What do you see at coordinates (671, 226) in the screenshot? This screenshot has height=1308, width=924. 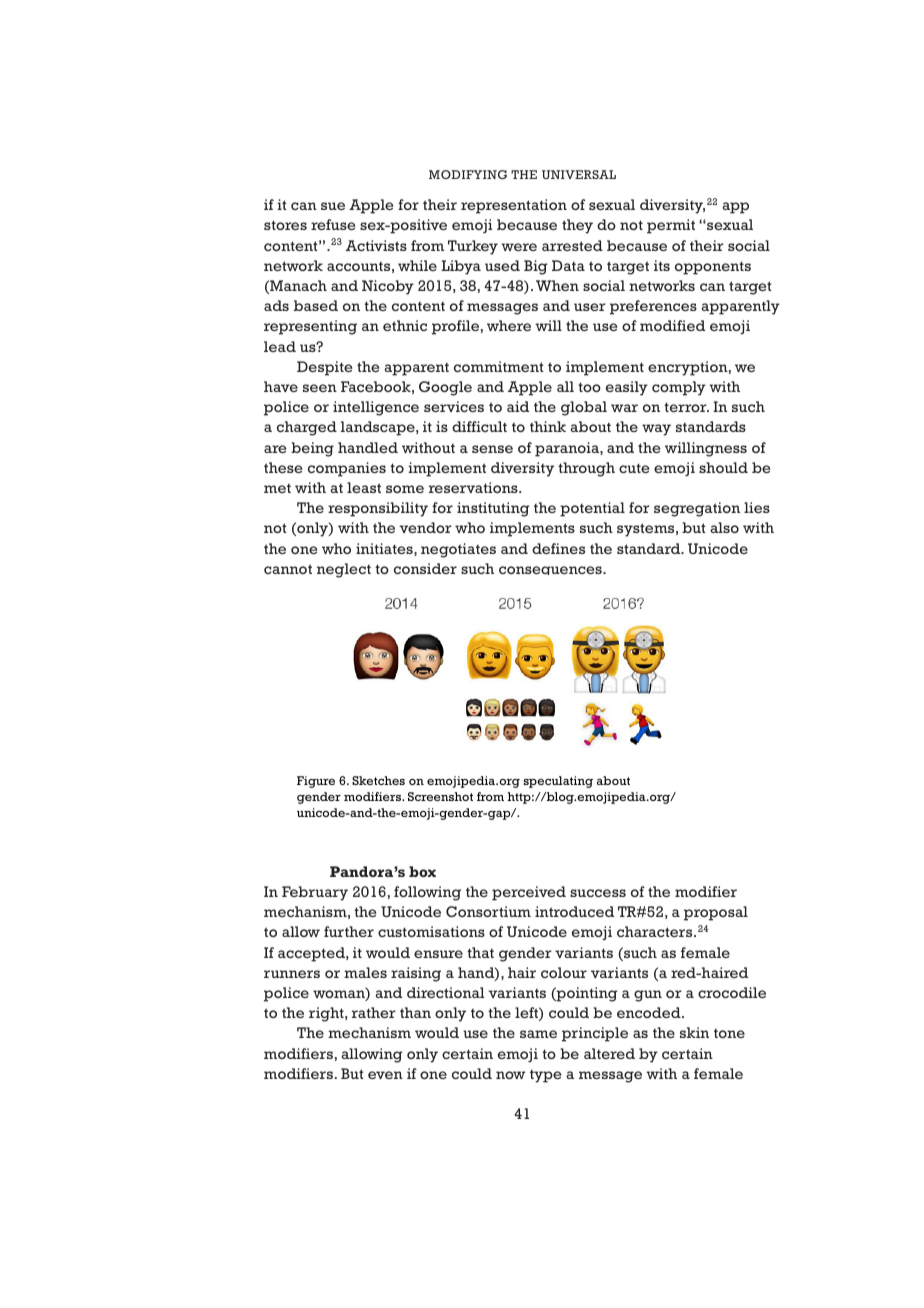 I see `permit` at bounding box center [671, 226].
